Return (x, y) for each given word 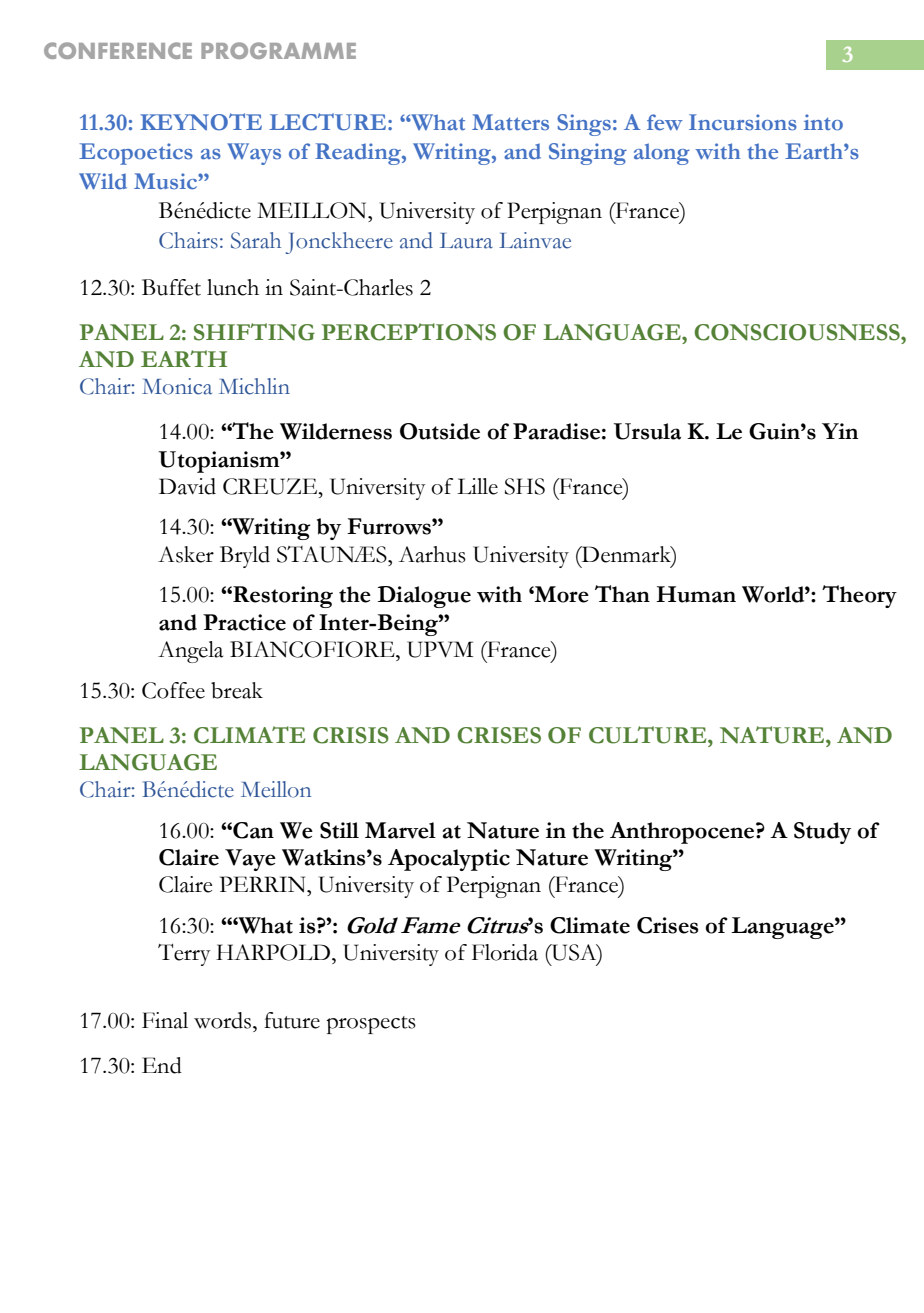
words (222, 1020)
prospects (371, 1025)
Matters (510, 122)
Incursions (743, 122)
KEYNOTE (201, 122)
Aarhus (432, 554)
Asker (186, 554)
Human (696, 594)
